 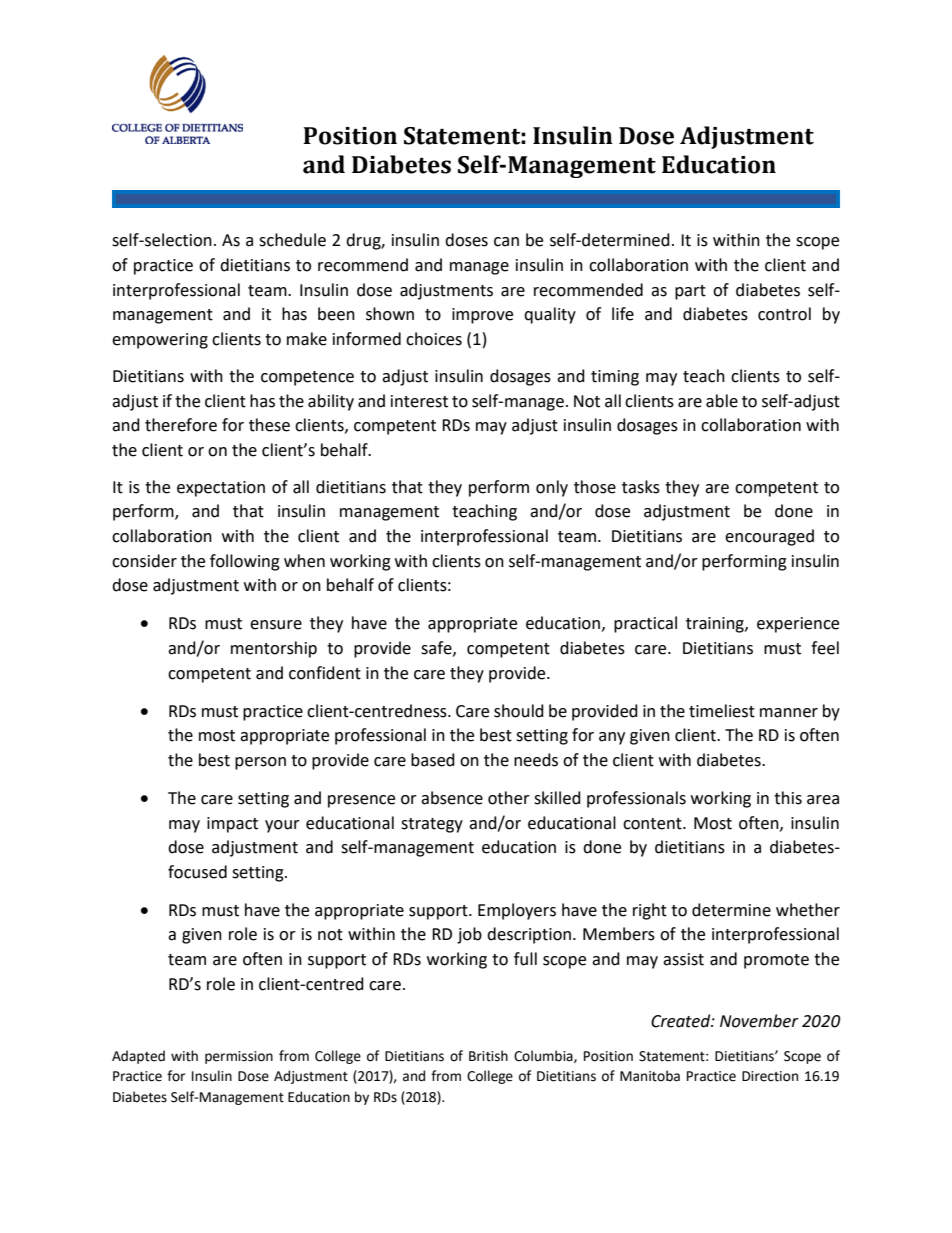 What do you see at coordinates (274, 649) in the screenshot?
I see `mentorship` at bounding box center [274, 649].
